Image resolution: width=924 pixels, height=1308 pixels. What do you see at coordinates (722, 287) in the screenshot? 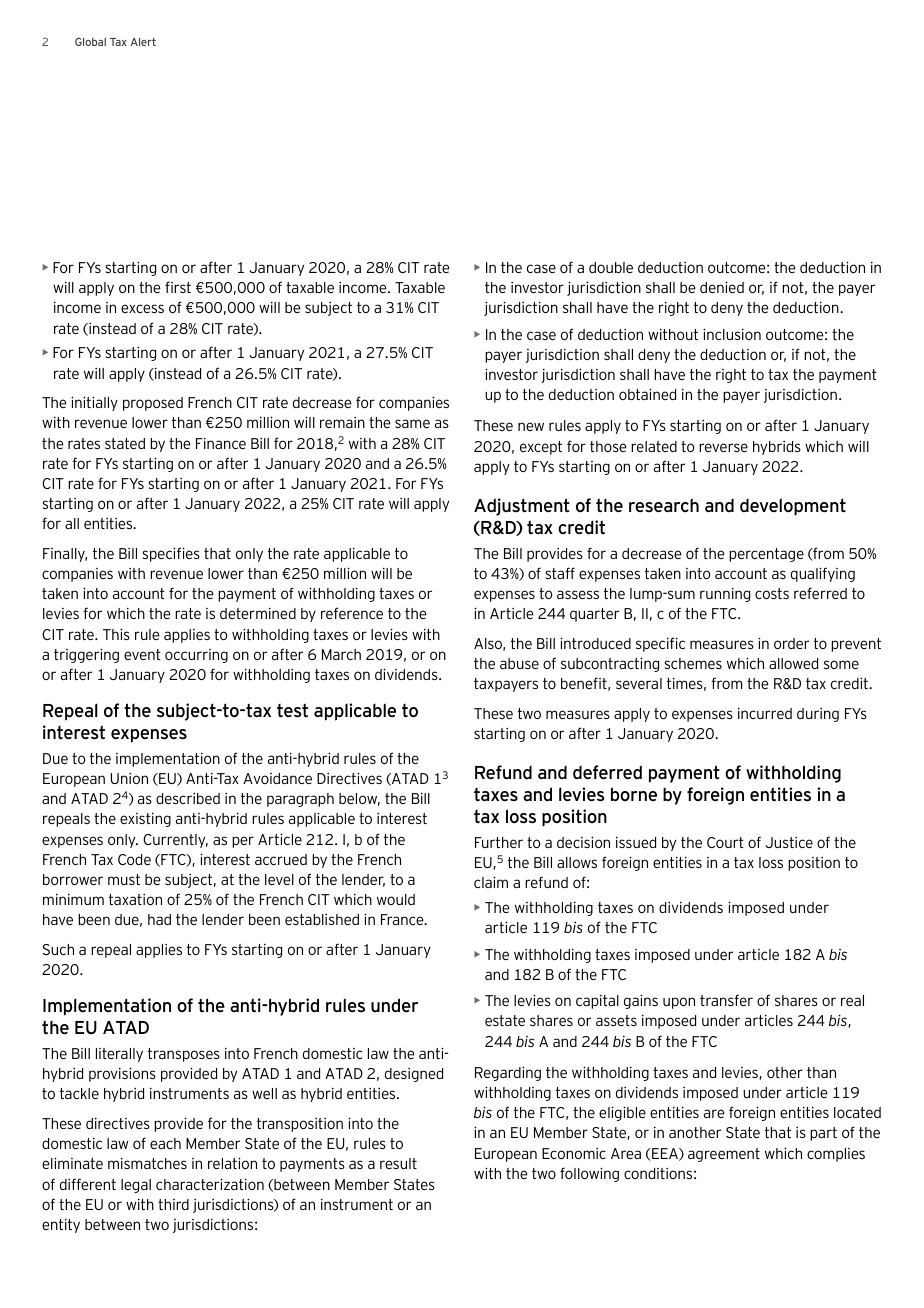
I see `denied` at bounding box center [722, 287].
